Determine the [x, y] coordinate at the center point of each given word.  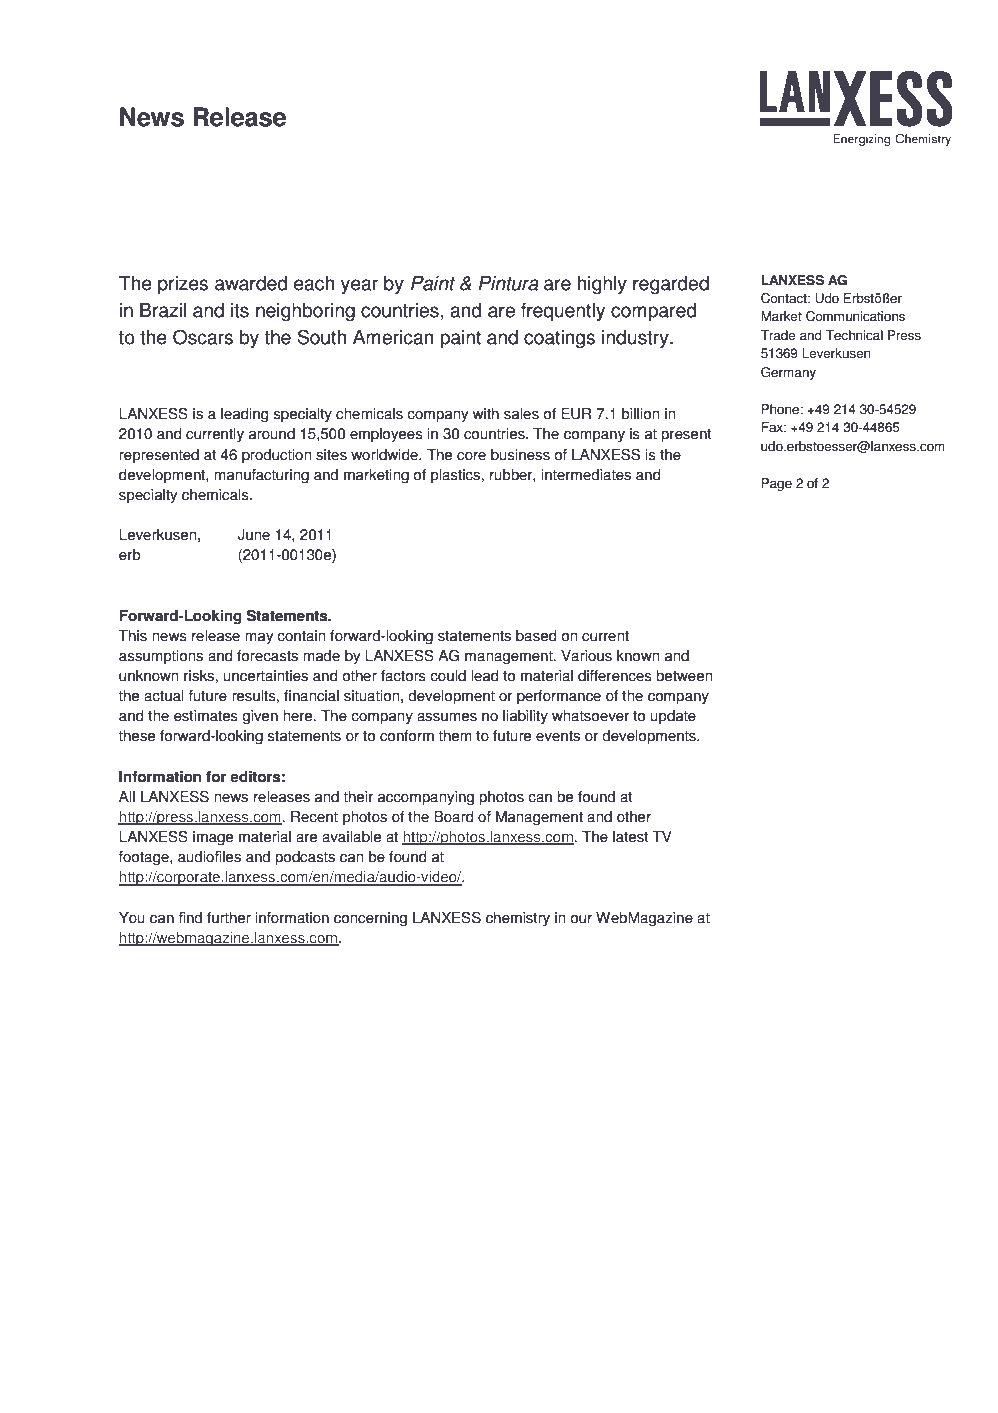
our [581, 919]
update [673, 717]
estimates [206, 716]
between [684, 676]
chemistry [518, 919]
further [229, 918]
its [240, 310]
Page [776, 484]
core [471, 456]
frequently [563, 312]
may [259, 639]
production [276, 456]
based [536, 636]
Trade [778, 335]
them [455, 736]
